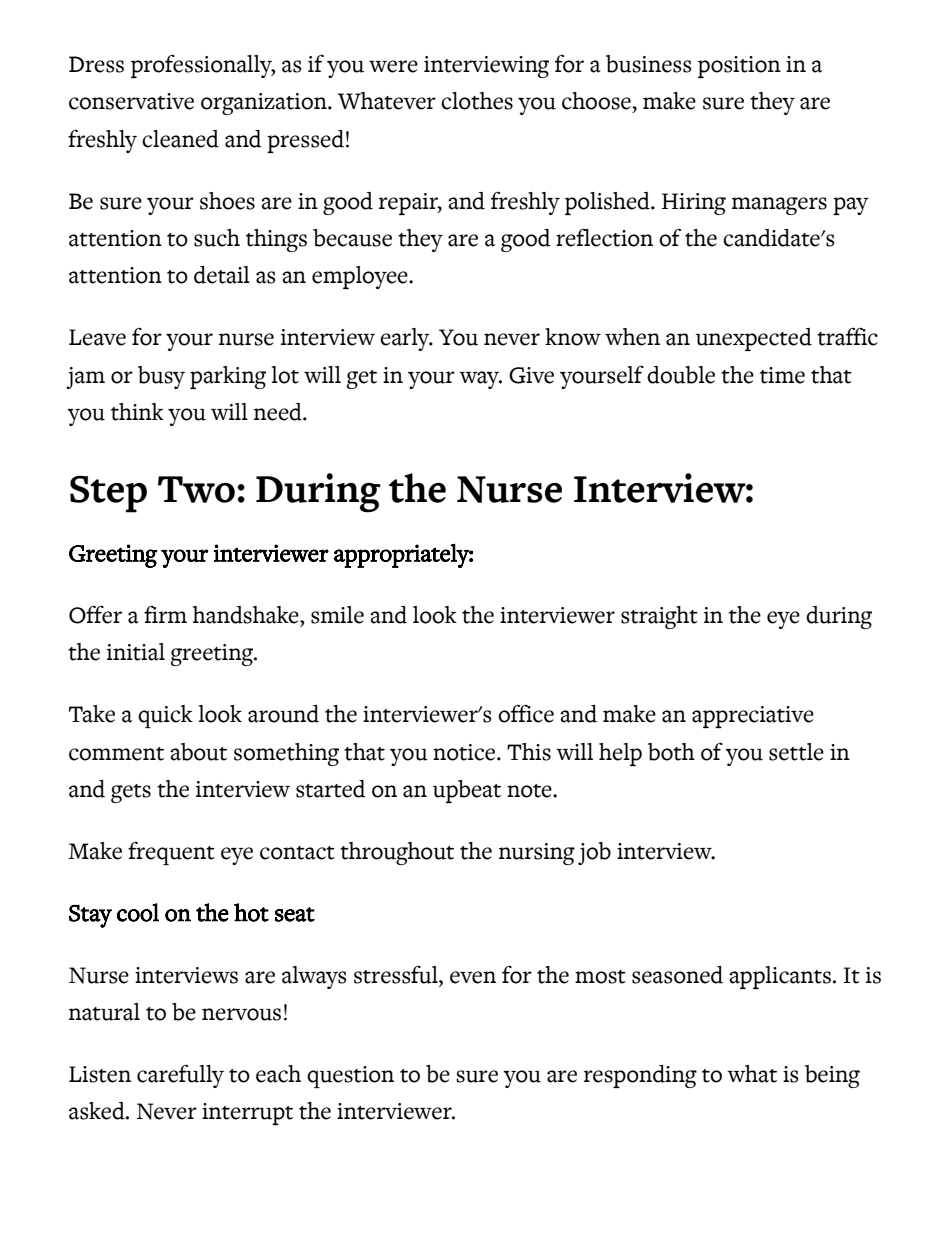  What do you see at coordinates (131, 101) in the screenshot?
I see `conservative` at bounding box center [131, 101].
